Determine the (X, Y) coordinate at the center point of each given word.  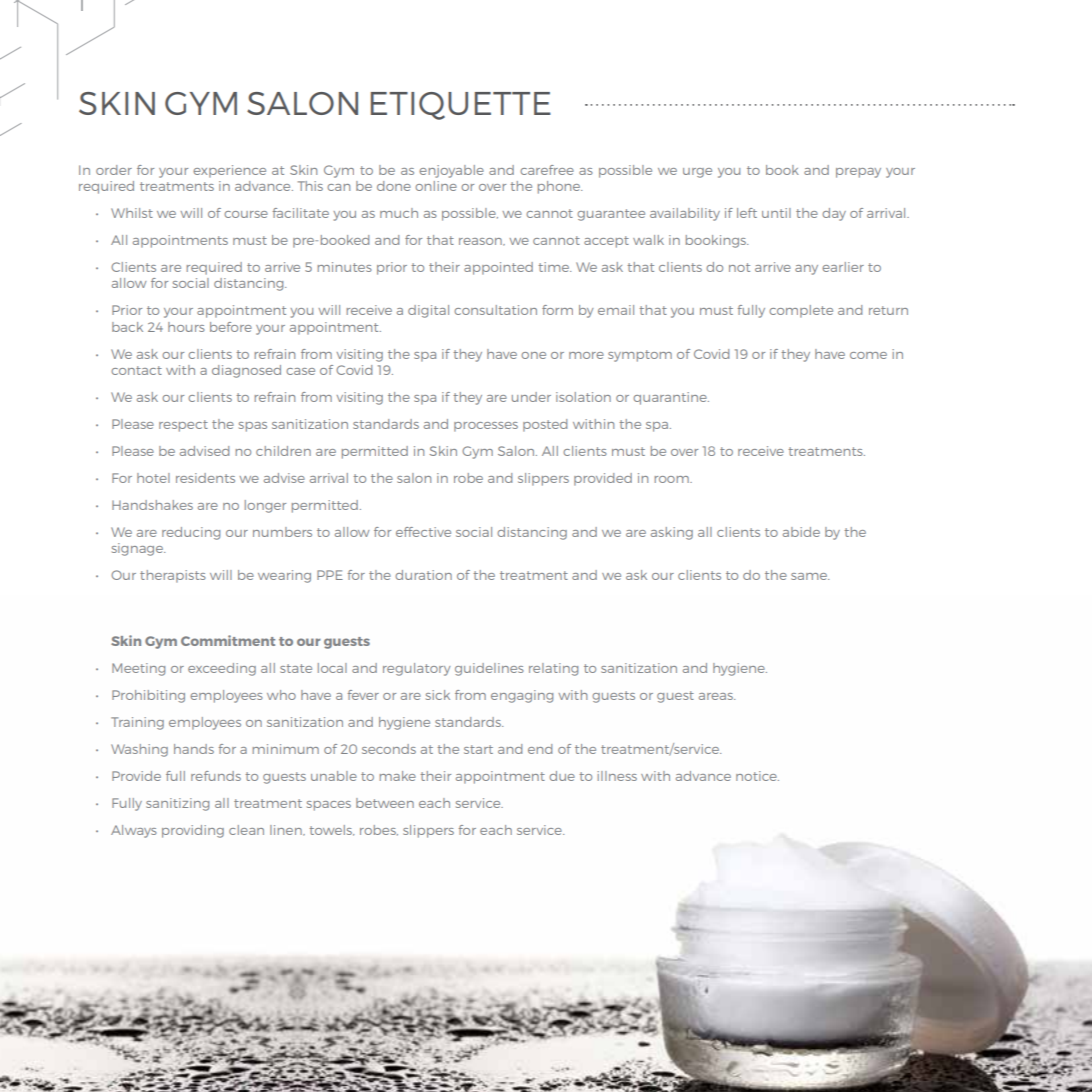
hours (186, 327)
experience (229, 171)
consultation (495, 310)
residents (205, 478)
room (673, 479)
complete (801, 311)
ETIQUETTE (461, 106)
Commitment (228, 640)
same (810, 576)
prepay (858, 173)
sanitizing (177, 804)
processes (486, 427)
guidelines (489, 669)
